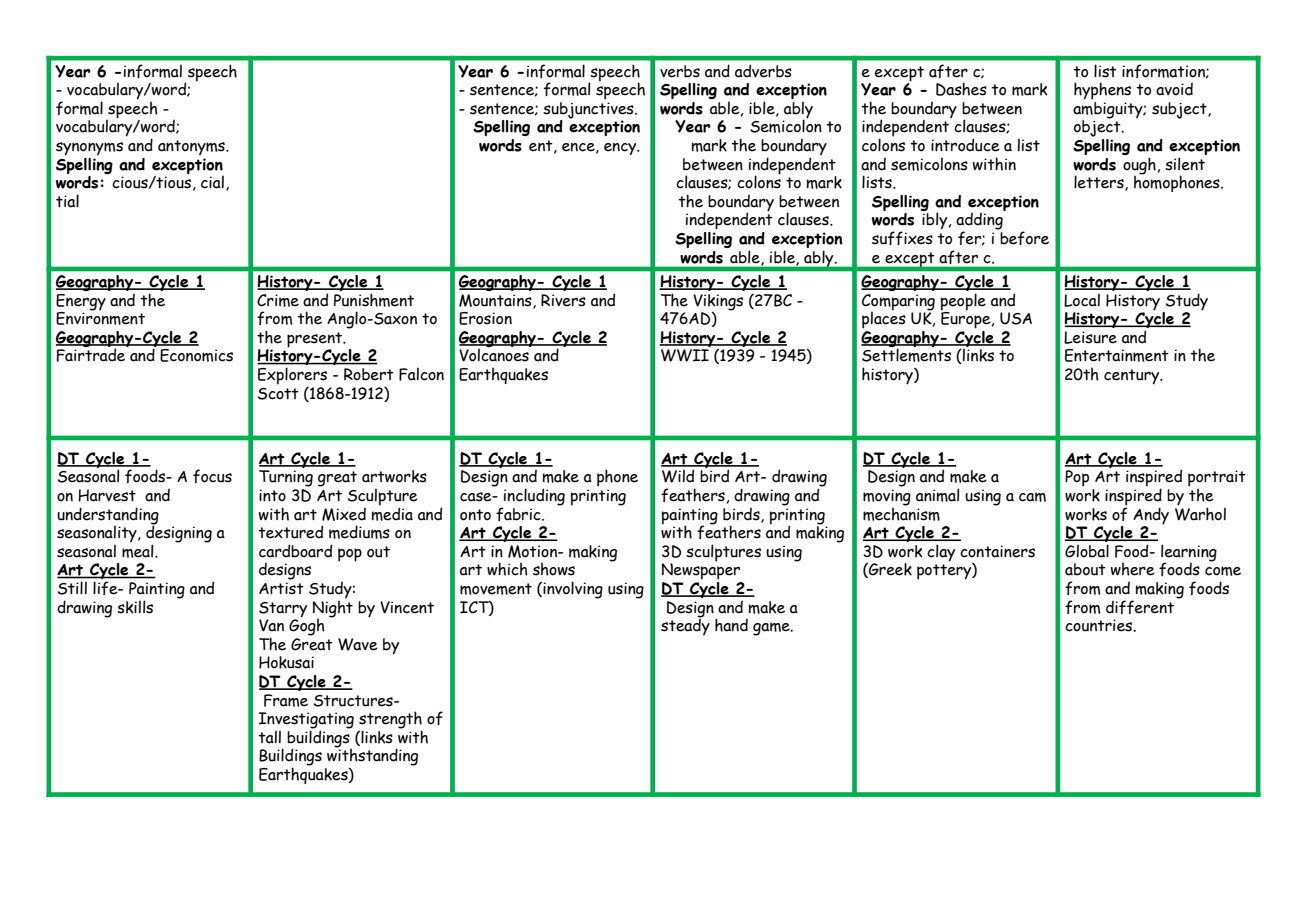 This page has width=1307, height=924. What do you see at coordinates (1133, 377) in the page?
I see `century` at bounding box center [1133, 377].
